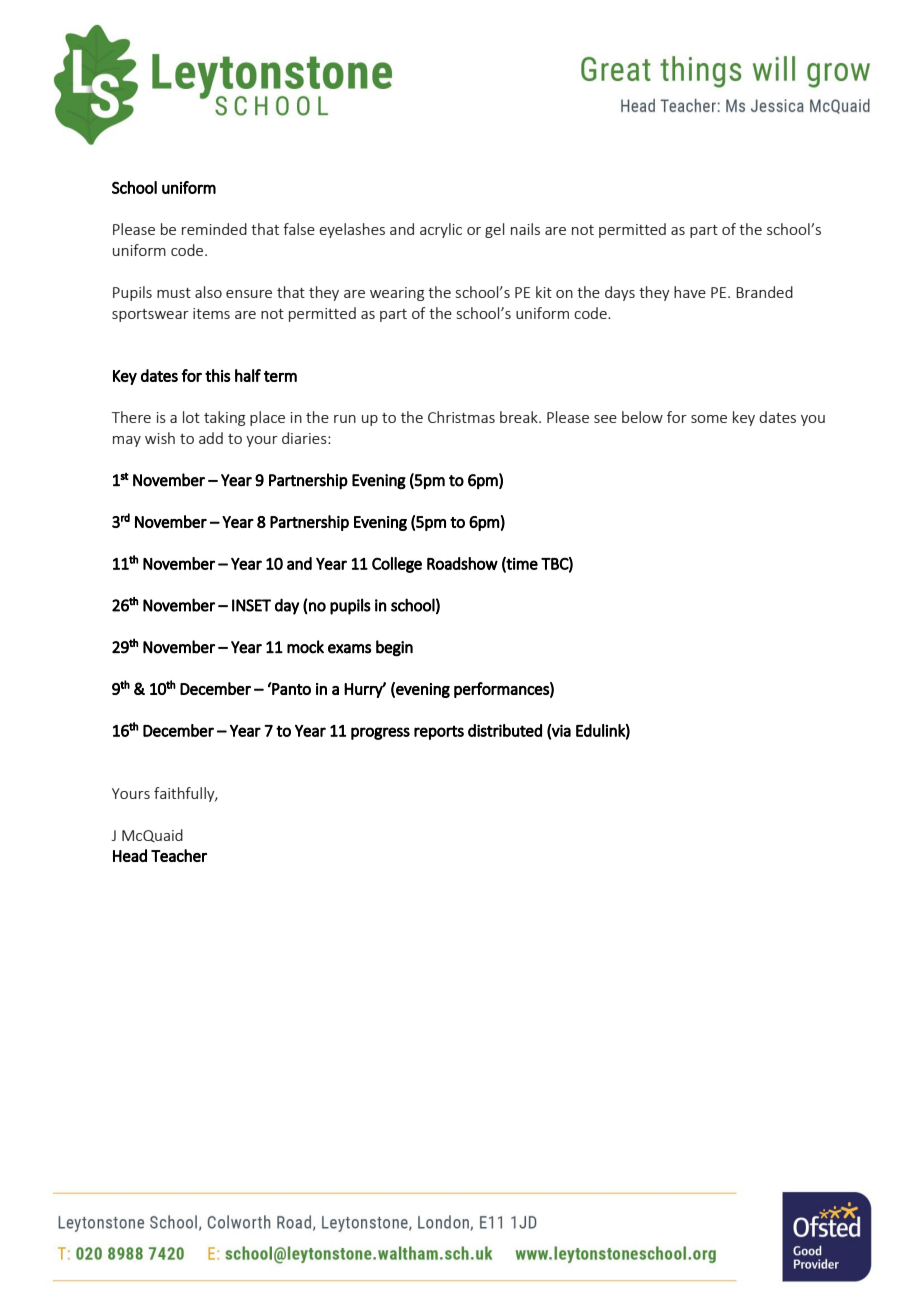  I want to click on Roadshow, so click(462, 563).
